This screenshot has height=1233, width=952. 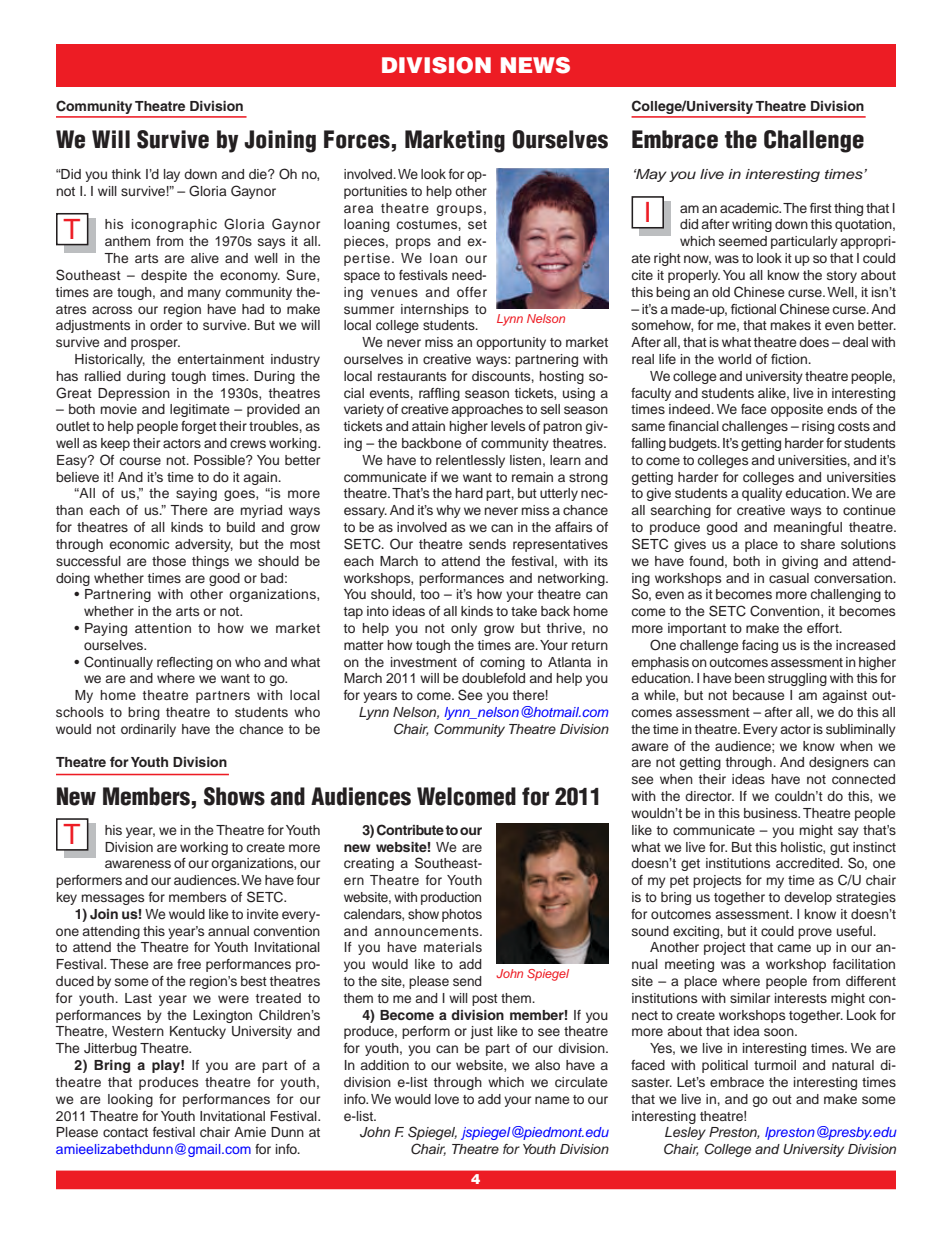 I want to click on Contribute, so click(x=410, y=830).
